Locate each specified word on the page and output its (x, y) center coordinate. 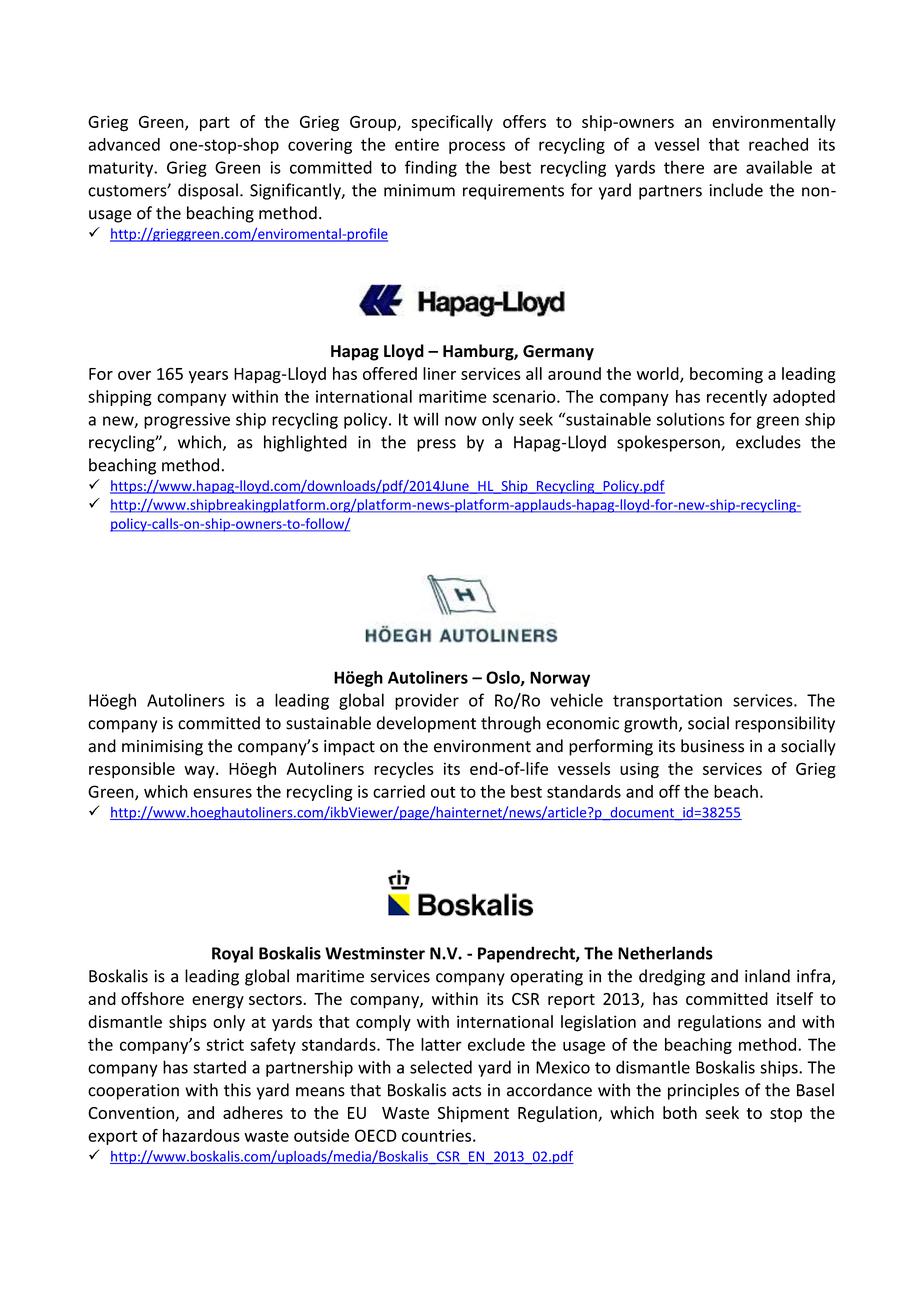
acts (466, 1091)
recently (737, 398)
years (208, 377)
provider (427, 701)
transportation (667, 702)
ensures (222, 793)
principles (703, 1091)
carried (399, 791)
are (725, 169)
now (461, 421)
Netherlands (665, 953)
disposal (208, 191)
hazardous (201, 1135)
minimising (162, 748)
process (477, 147)
